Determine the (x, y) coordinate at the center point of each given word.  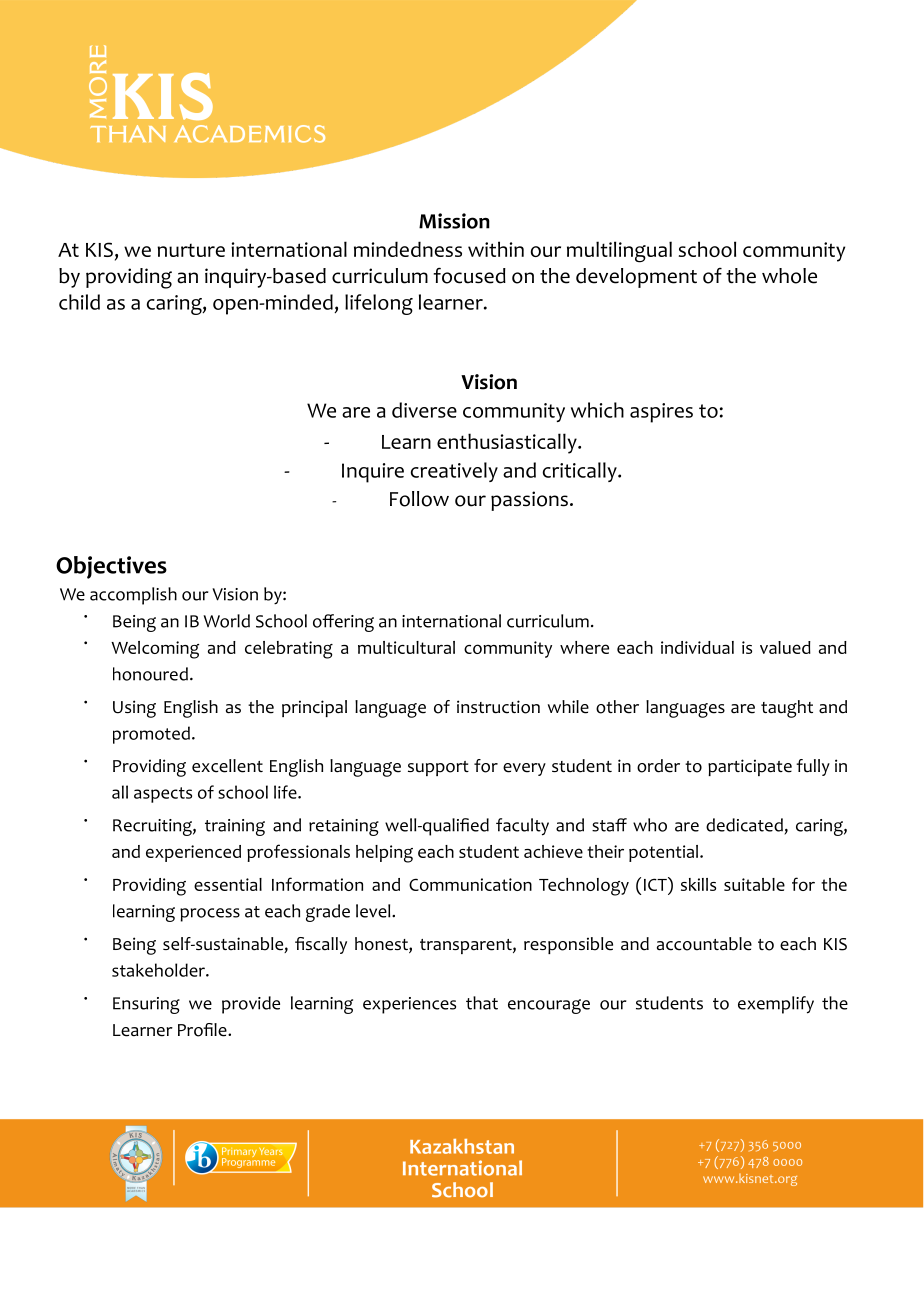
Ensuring (146, 1005)
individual (697, 647)
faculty (522, 827)
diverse (424, 410)
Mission (454, 221)
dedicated (744, 825)
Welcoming (155, 650)
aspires (661, 413)
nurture (191, 250)
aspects (163, 795)
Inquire (373, 473)
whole (789, 276)
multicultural (406, 647)
